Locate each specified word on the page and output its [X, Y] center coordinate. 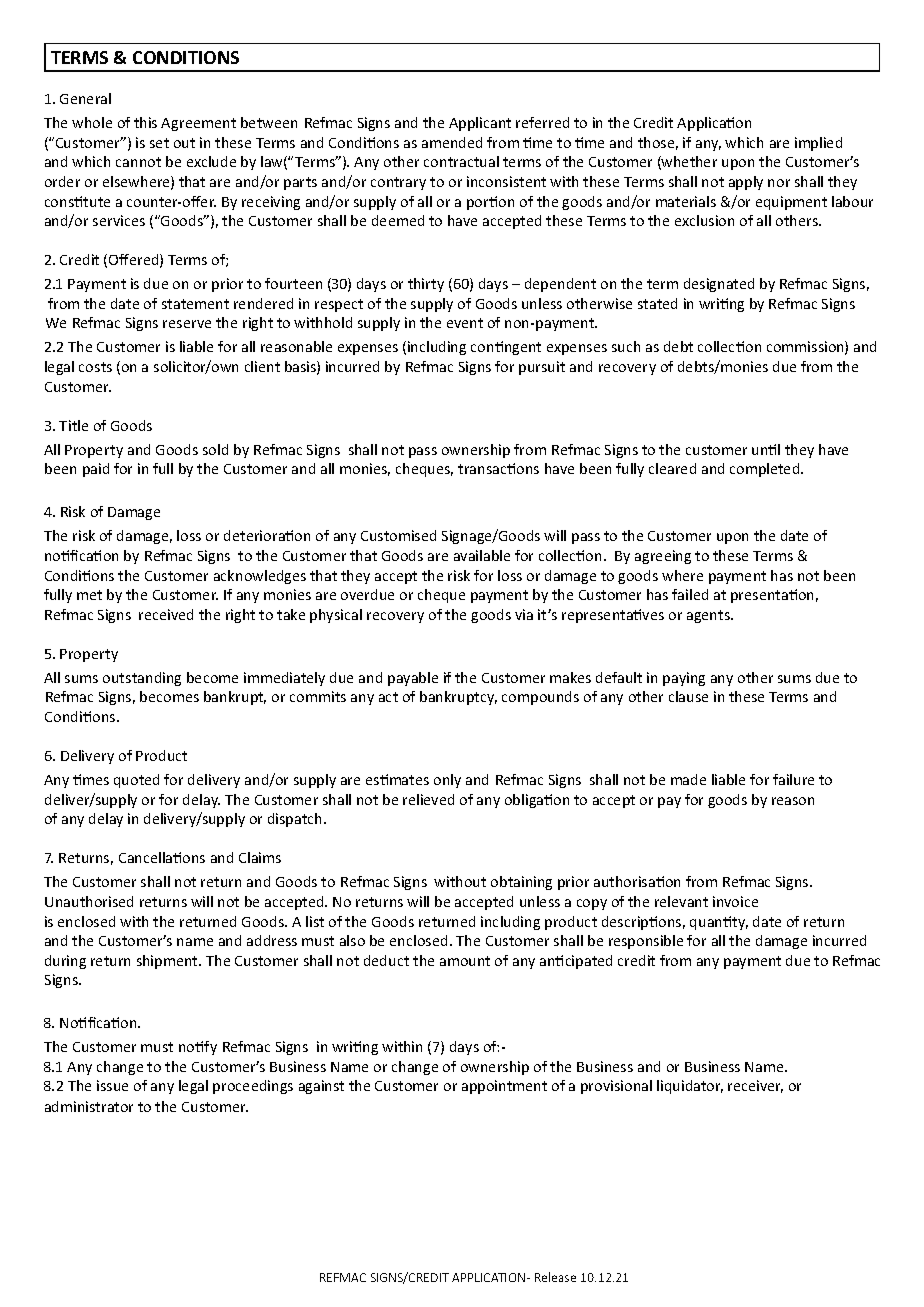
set [159, 143]
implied [818, 144]
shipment [168, 962]
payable [413, 679]
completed [766, 470]
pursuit [542, 368]
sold [215, 449]
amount [465, 961]
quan [707, 924]
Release [555, 1277]
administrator [89, 1106]
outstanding [142, 679]
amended [452, 142]
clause [688, 696]
